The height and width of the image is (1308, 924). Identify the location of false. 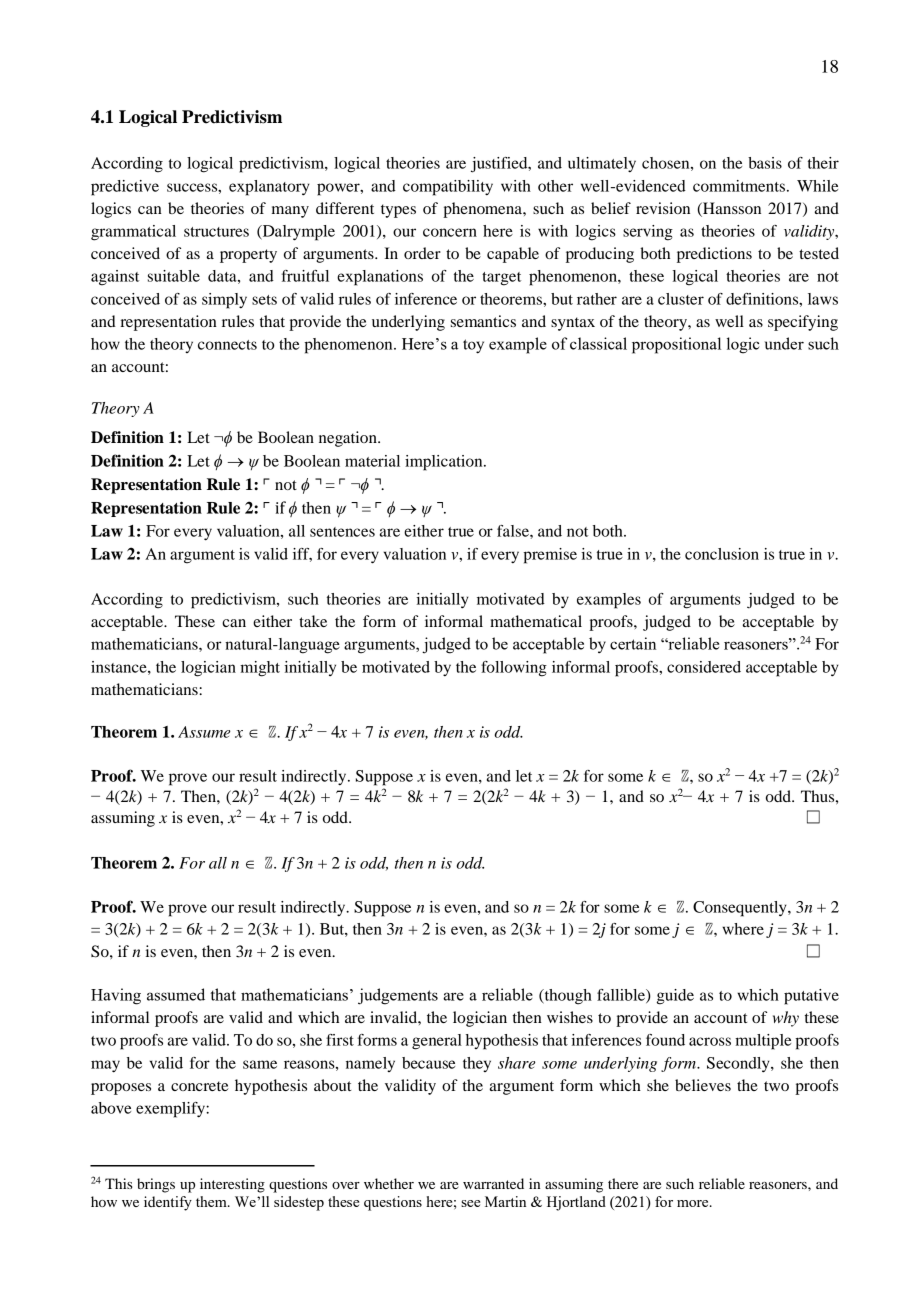
(514, 531).
